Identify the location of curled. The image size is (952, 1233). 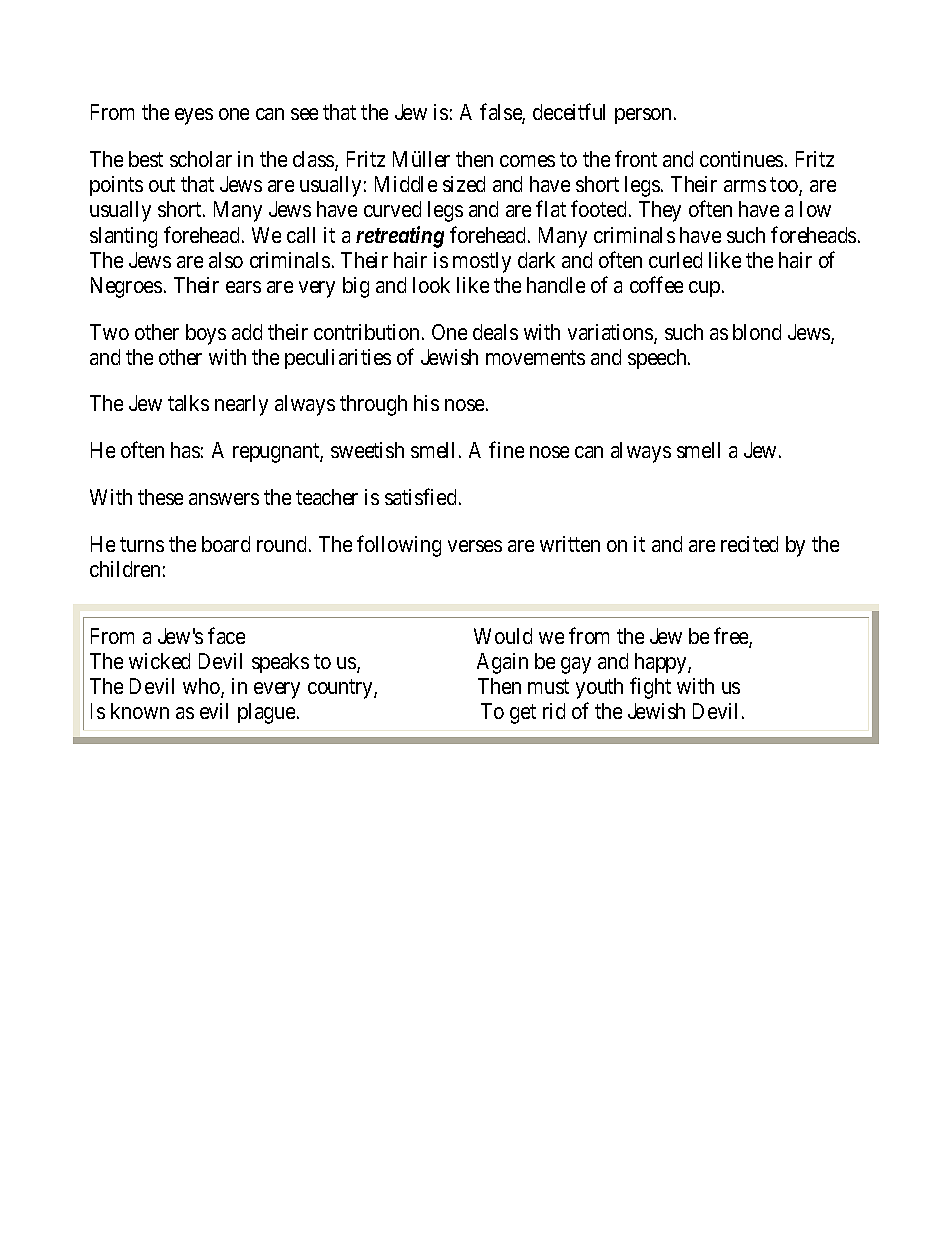
(675, 260).
